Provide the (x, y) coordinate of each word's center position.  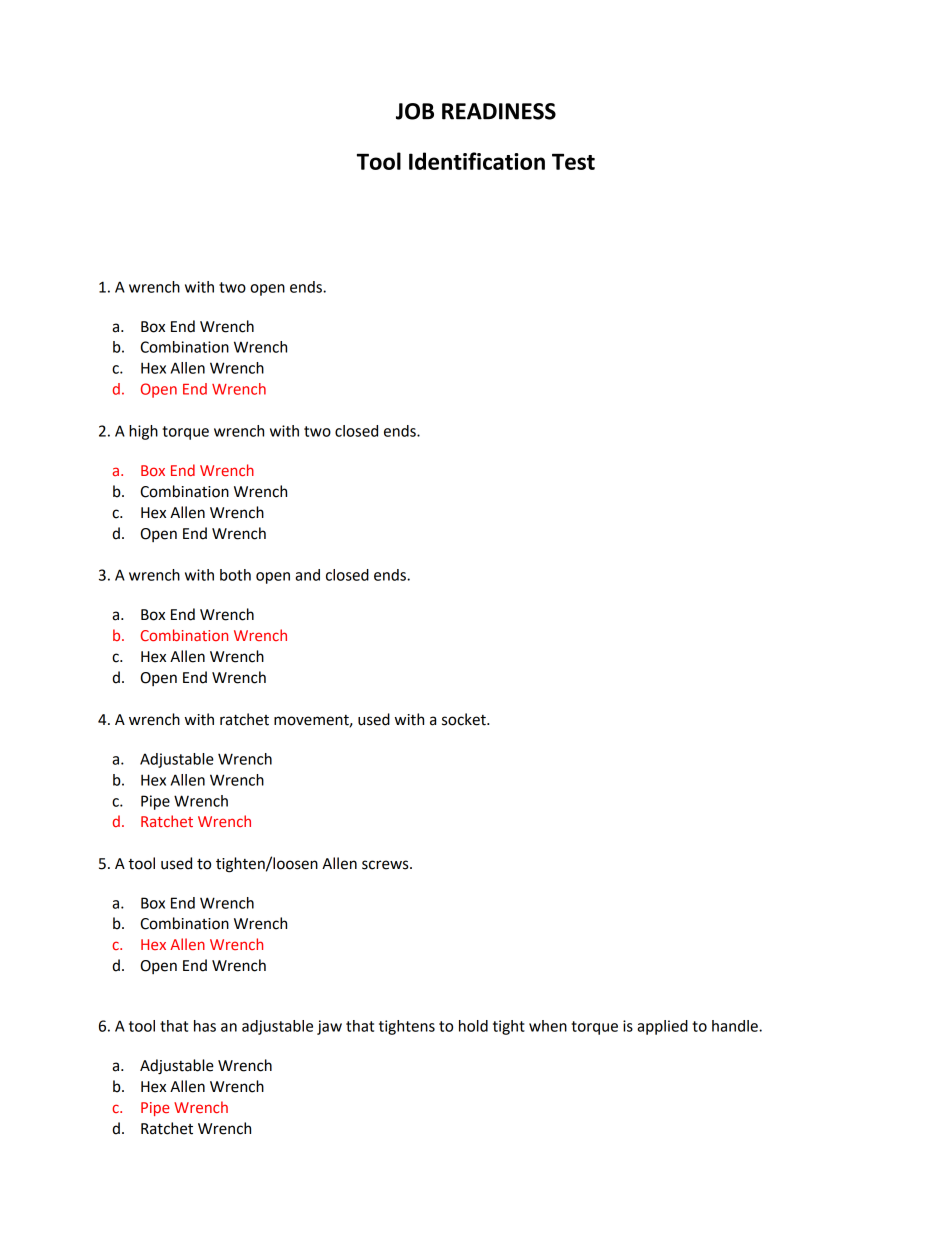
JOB (415, 111)
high (143, 432)
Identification (477, 161)
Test (573, 162)
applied (662, 1027)
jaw (329, 1027)
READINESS (499, 111)
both (235, 575)
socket (465, 719)
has (205, 1026)
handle (736, 1026)
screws (386, 865)
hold (473, 1026)
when (548, 1026)
